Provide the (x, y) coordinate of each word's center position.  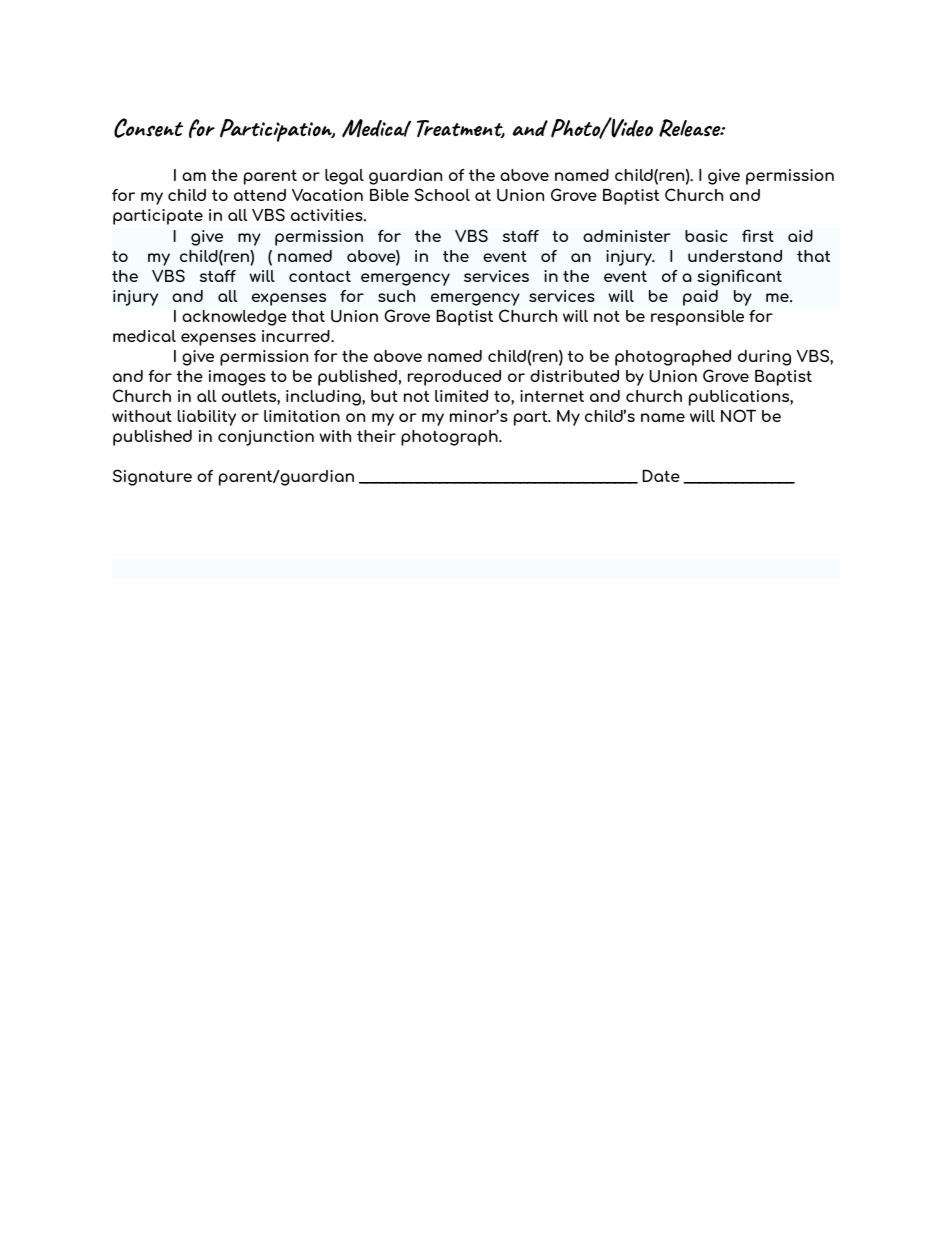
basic (706, 236)
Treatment (461, 129)
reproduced (454, 378)
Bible (389, 195)
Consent (148, 128)
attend (260, 195)
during (764, 358)
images (237, 378)
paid (700, 298)
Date (661, 476)
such (396, 296)
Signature (152, 477)
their (376, 436)
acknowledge (234, 318)
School (442, 194)
